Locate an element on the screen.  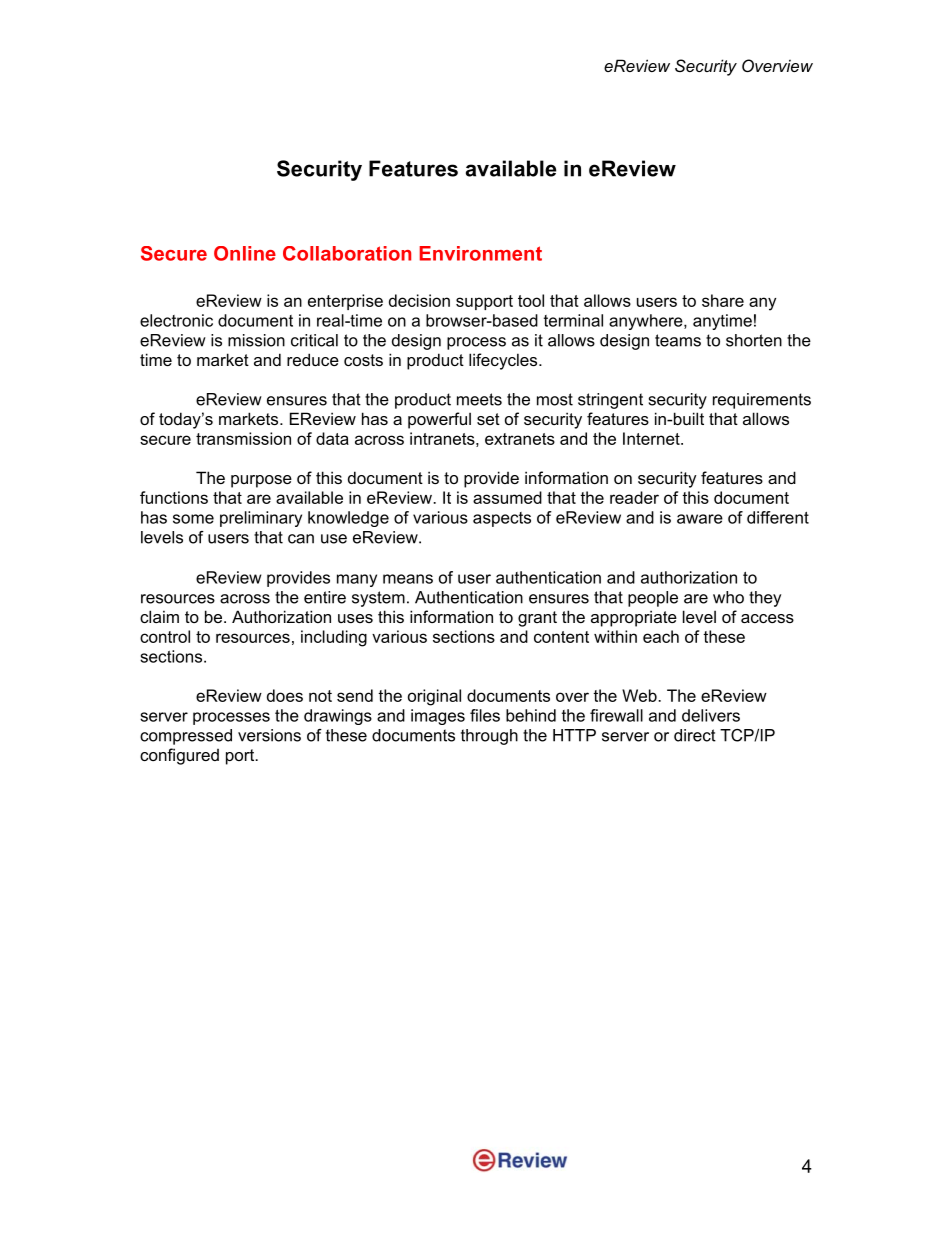
meets is located at coordinates (479, 399).
